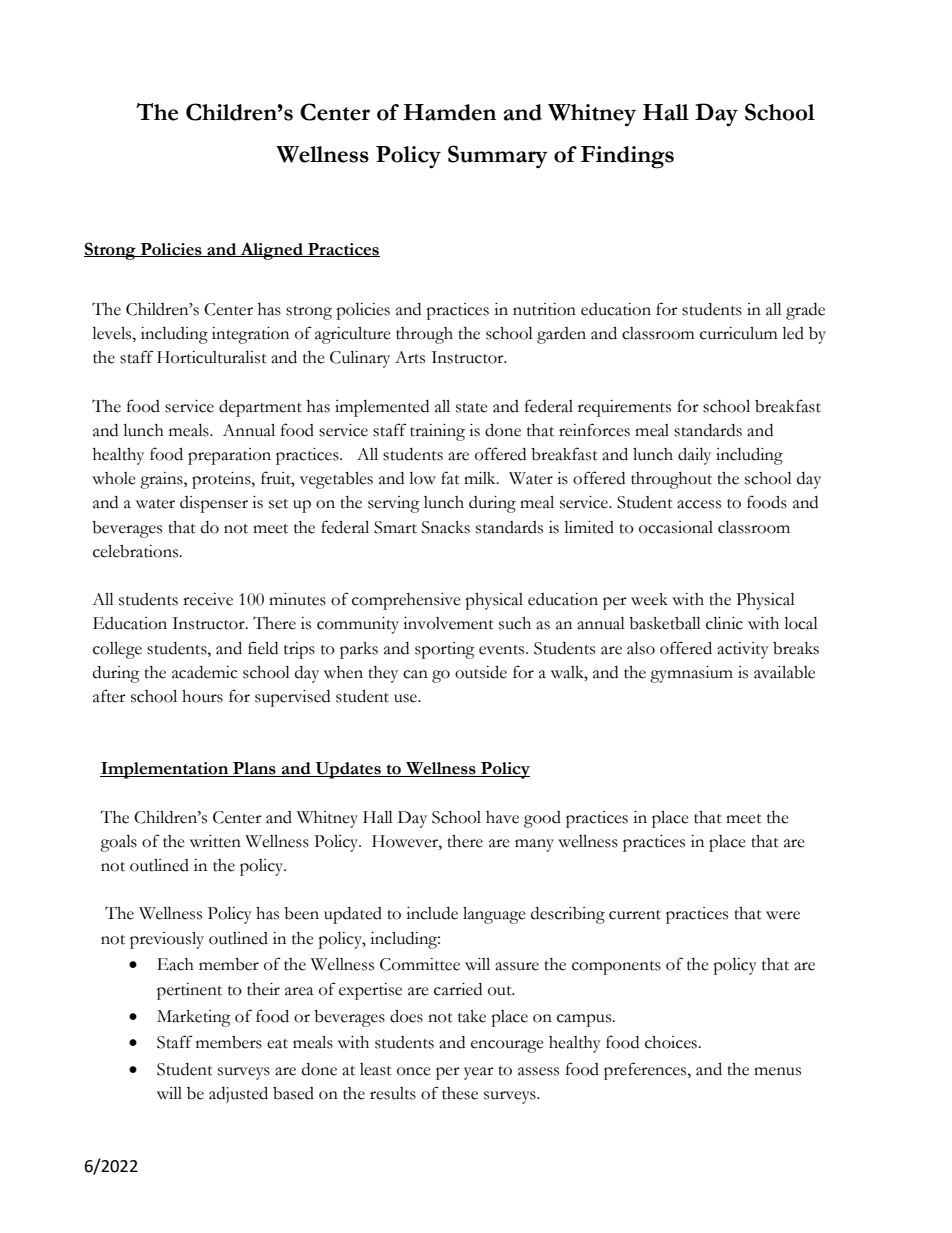 This screenshot has height=1233, width=952. I want to click on Findings, so click(627, 157).
